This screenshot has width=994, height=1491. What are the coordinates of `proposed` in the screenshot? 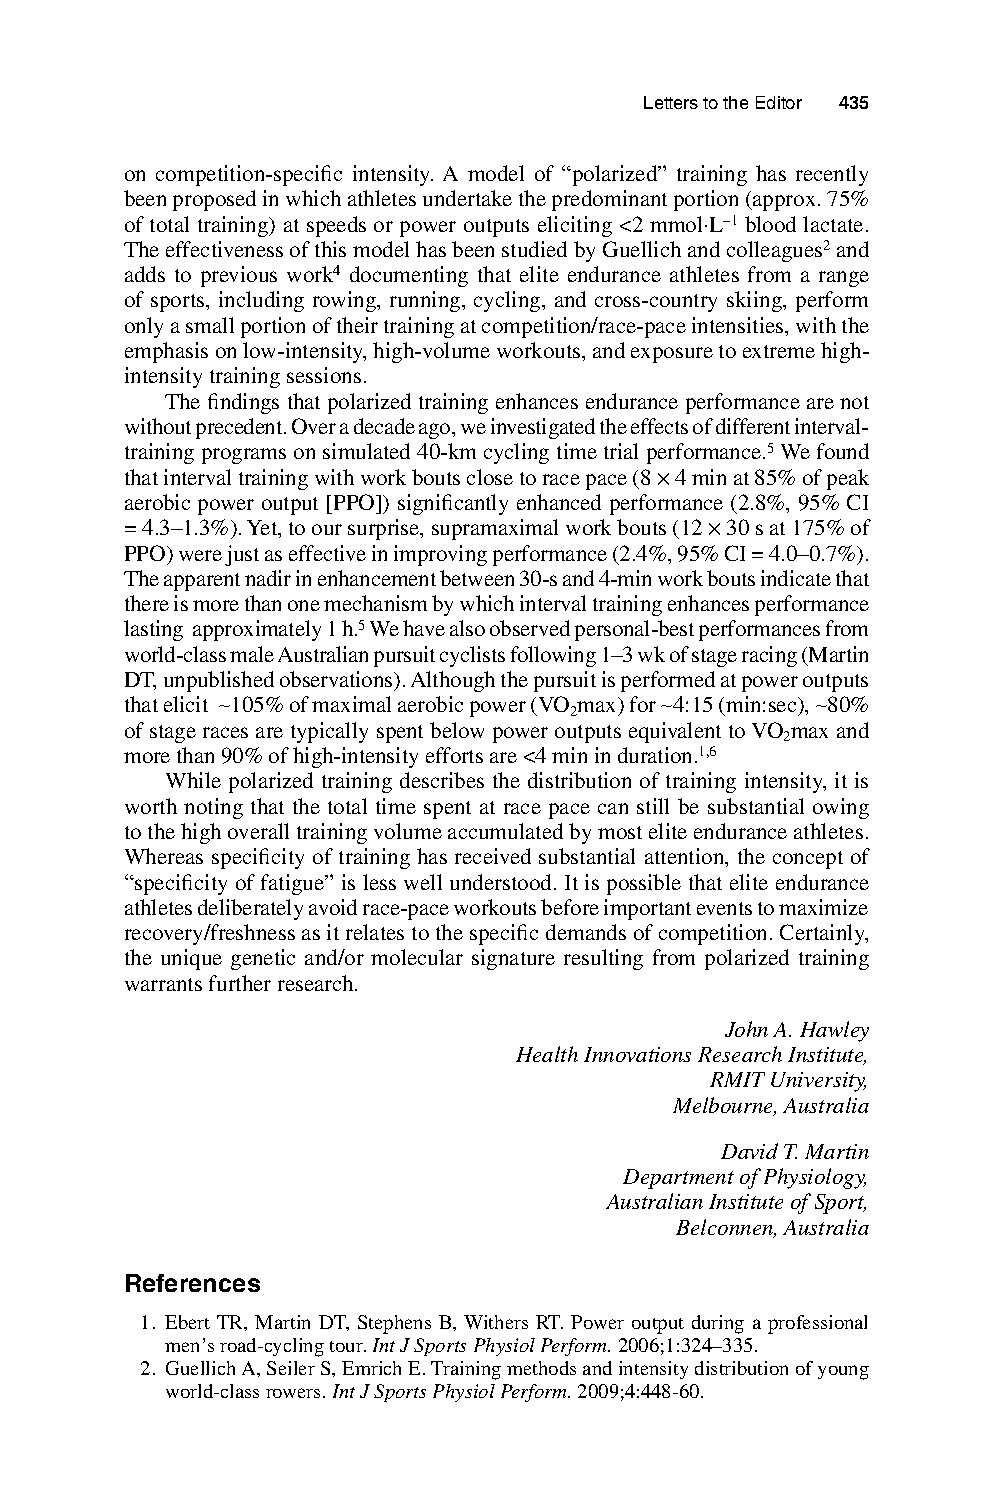 It's located at (214, 200).
